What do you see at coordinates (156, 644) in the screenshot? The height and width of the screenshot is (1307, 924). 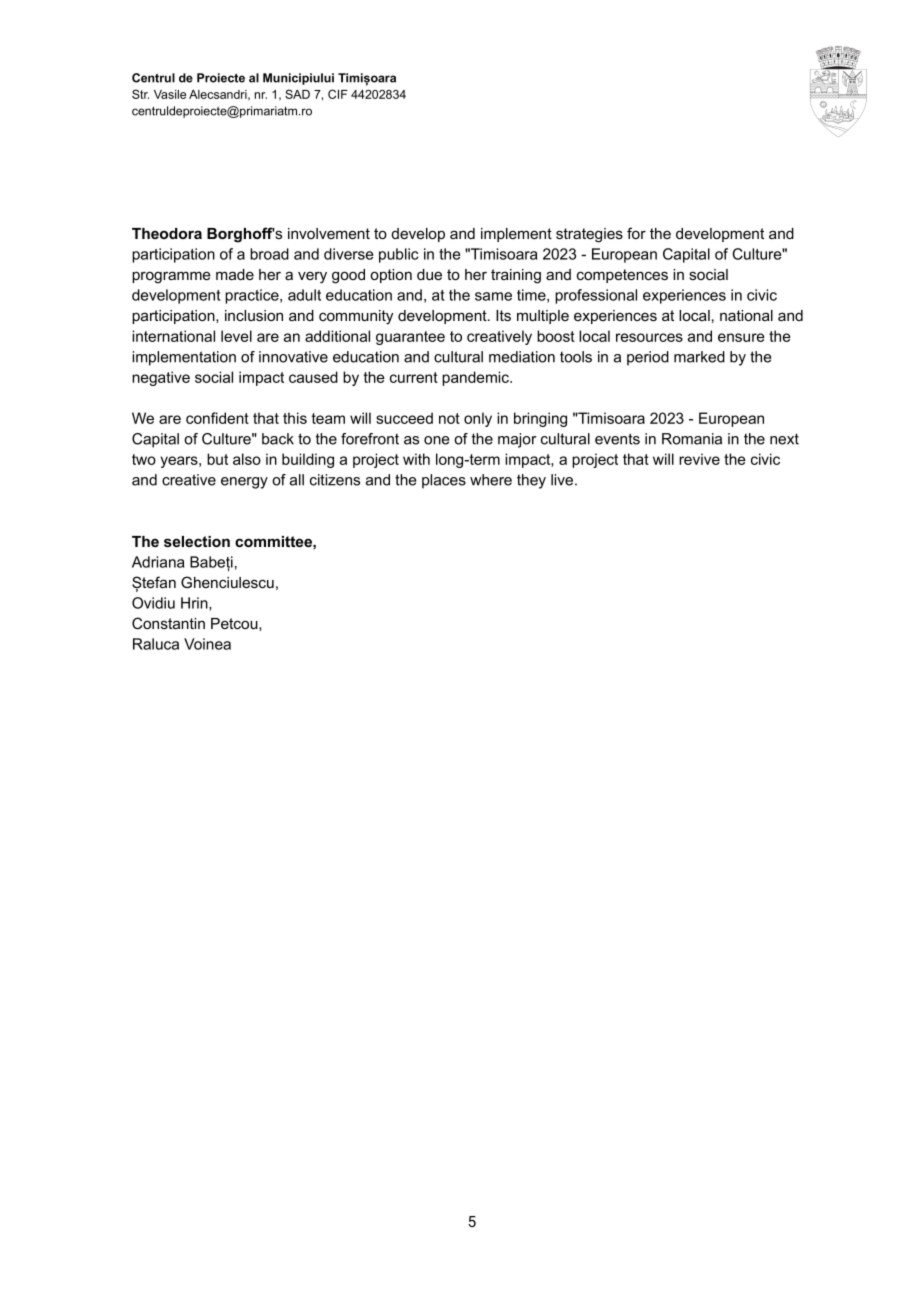 I see `Raluca` at bounding box center [156, 644].
